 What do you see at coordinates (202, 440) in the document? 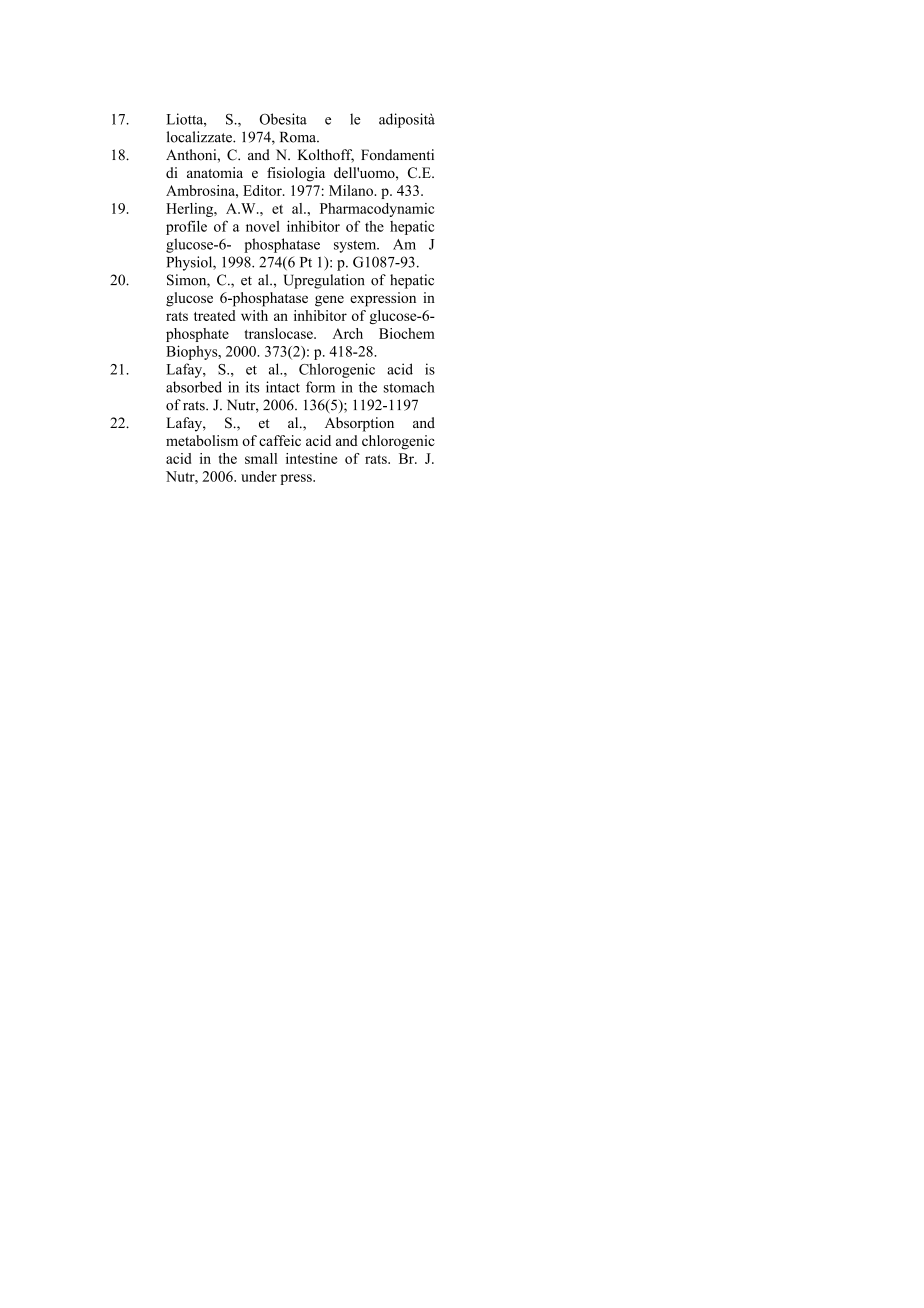
I see `metabolism` at bounding box center [202, 440].
